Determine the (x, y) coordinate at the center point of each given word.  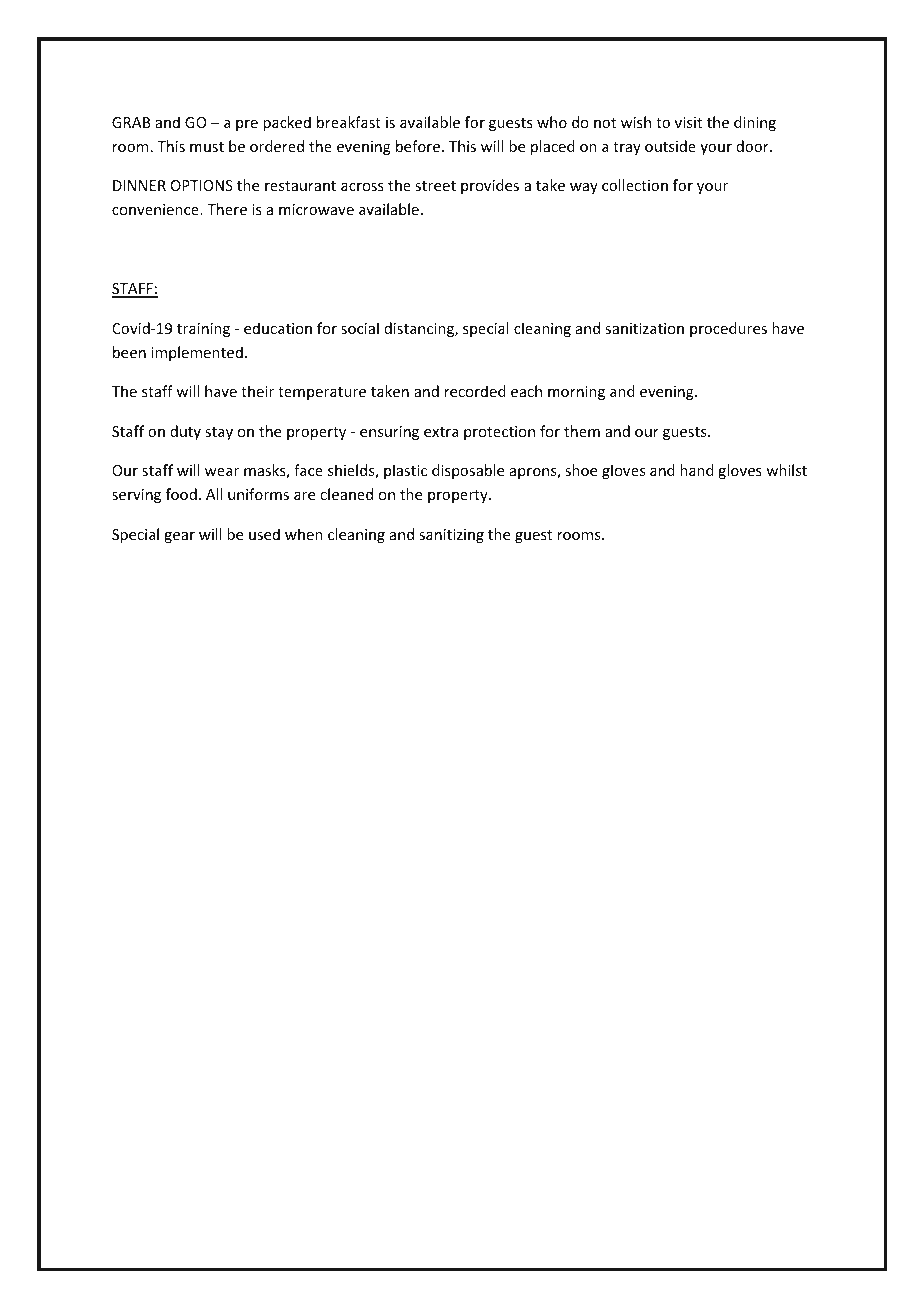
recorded (475, 391)
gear (179, 537)
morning (576, 393)
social (360, 328)
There (227, 209)
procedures (728, 329)
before (419, 146)
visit (688, 122)
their (257, 391)
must (207, 147)
